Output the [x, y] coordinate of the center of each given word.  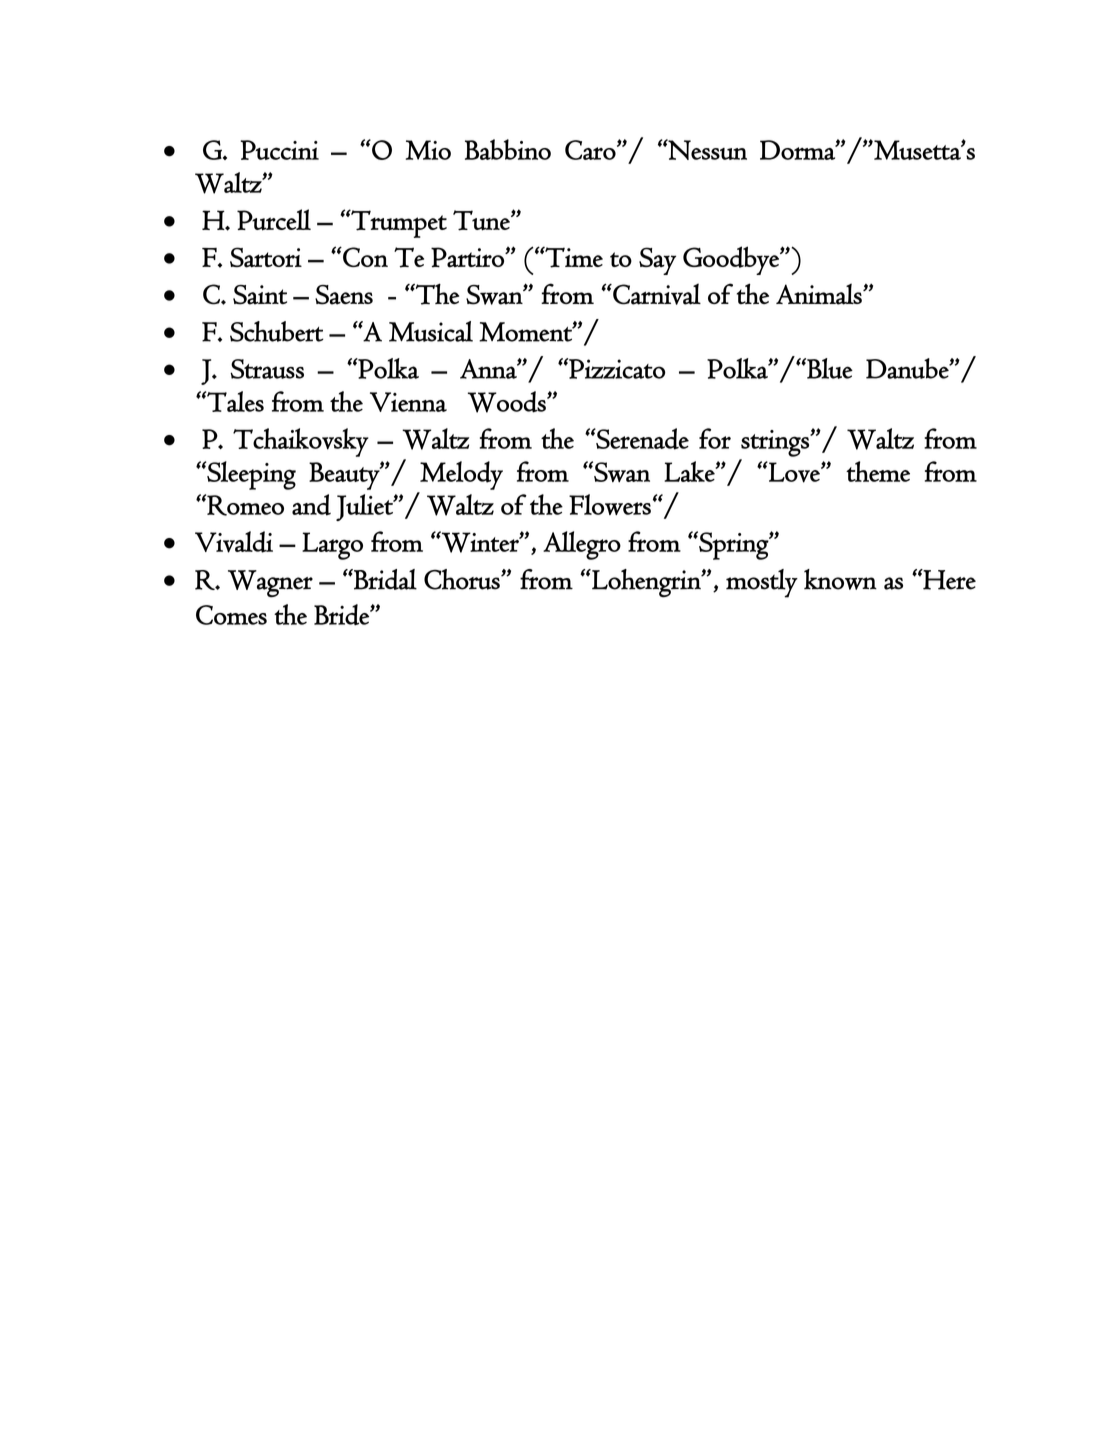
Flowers [610, 504]
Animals [820, 294]
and [311, 505]
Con [364, 257]
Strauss [267, 369]
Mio [428, 150]
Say [657, 261]
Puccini [280, 150]
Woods [508, 402]
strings [776, 443]
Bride [342, 615]
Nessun [707, 149]
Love [794, 472]
